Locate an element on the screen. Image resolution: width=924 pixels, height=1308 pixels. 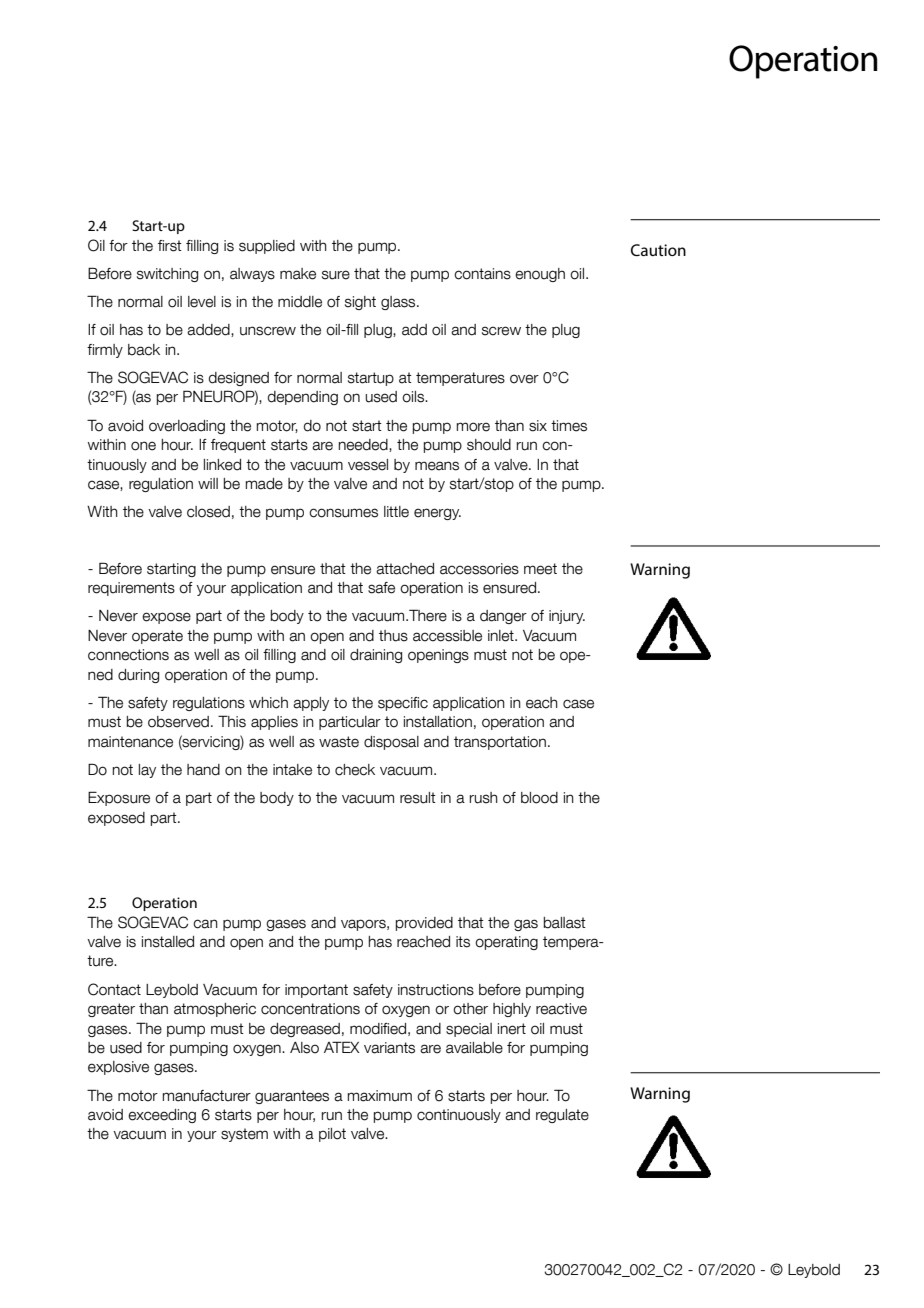
glass is located at coordinates (399, 303).
